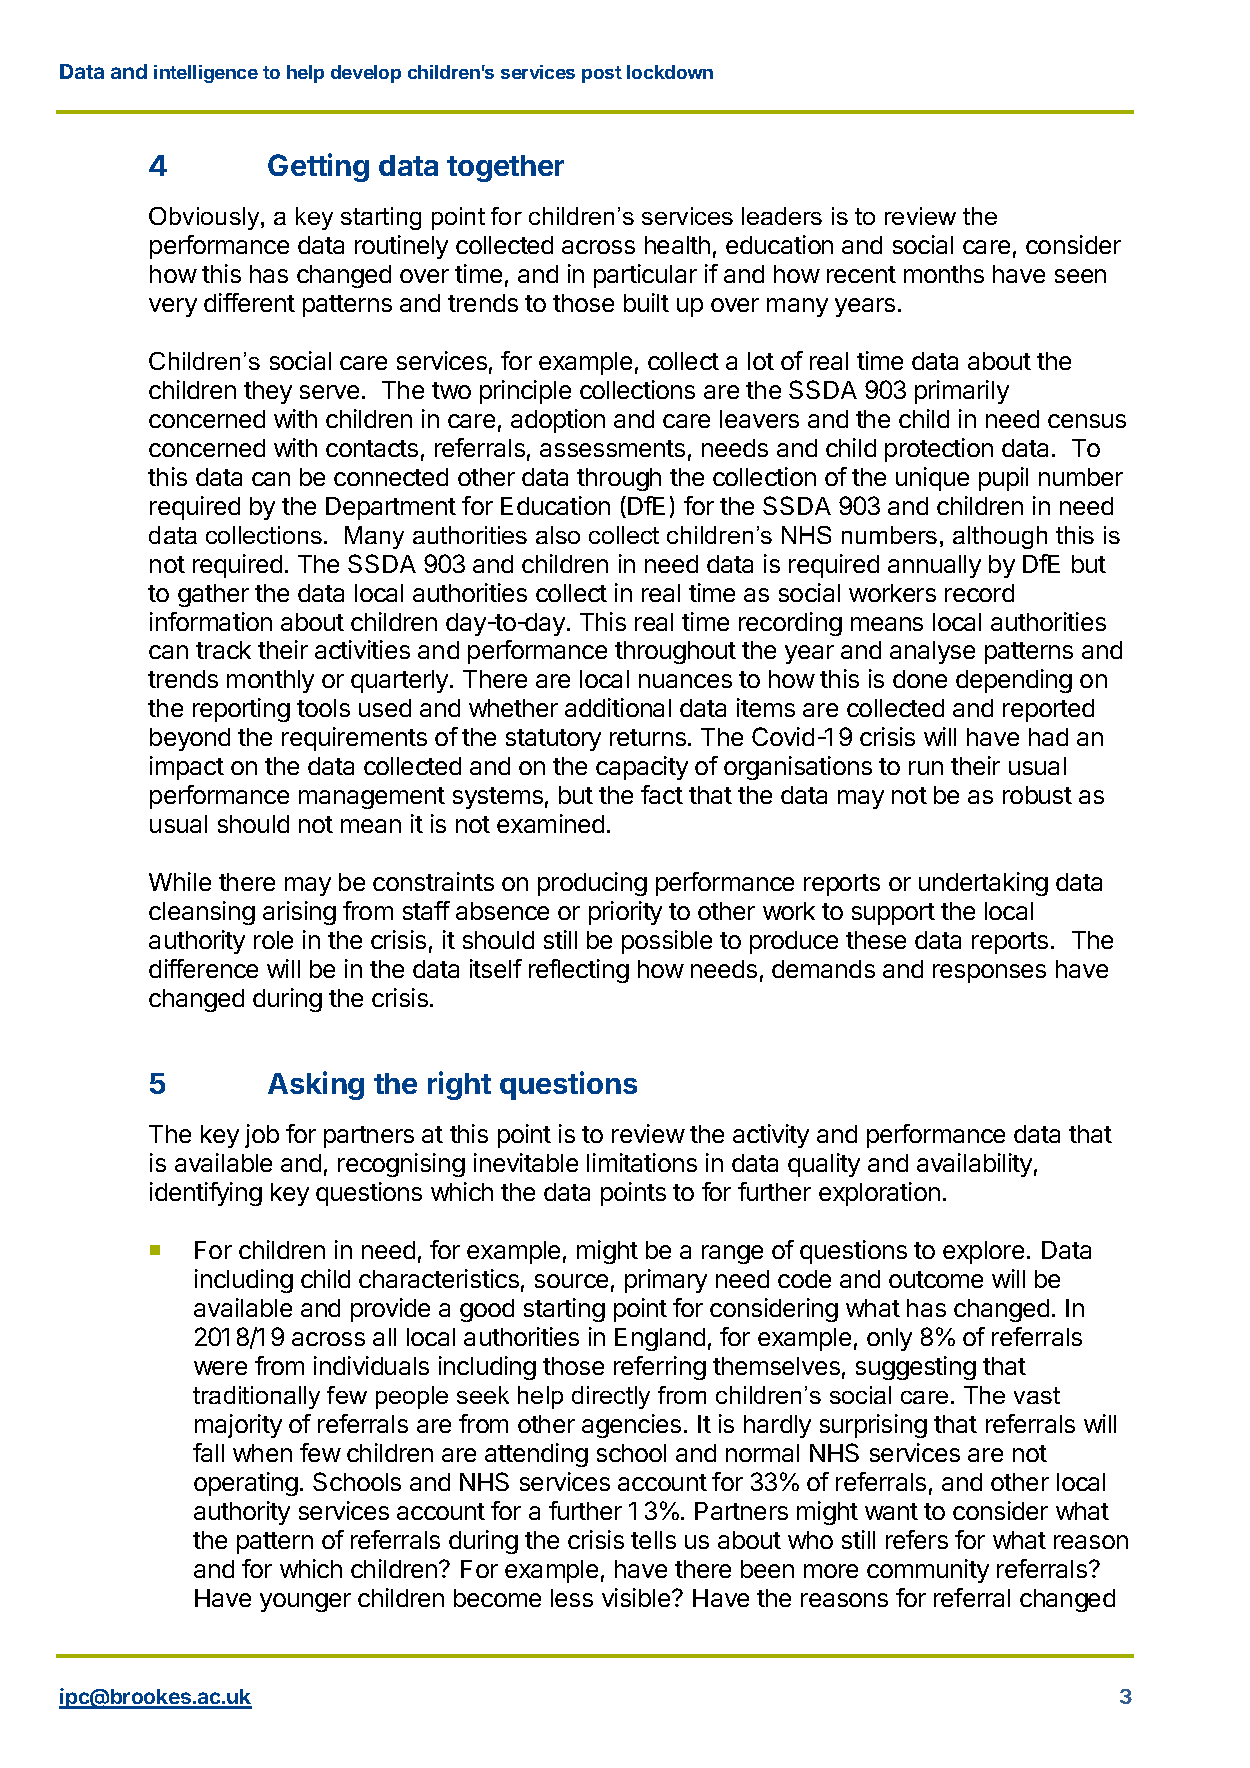  What do you see at coordinates (602, 74) in the document?
I see `post` at bounding box center [602, 74].
